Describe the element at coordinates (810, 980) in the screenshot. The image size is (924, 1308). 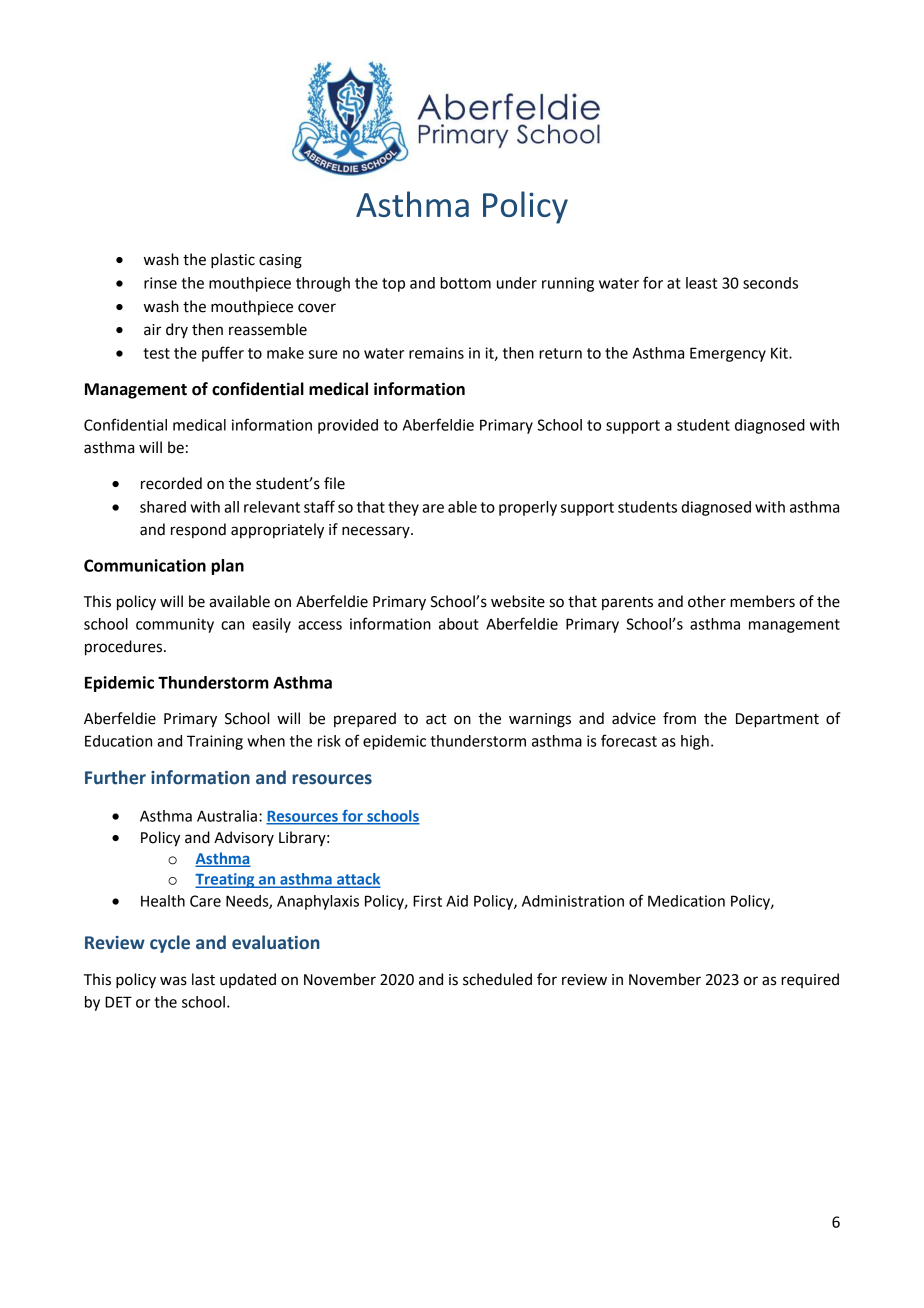
I see `required` at that location.
